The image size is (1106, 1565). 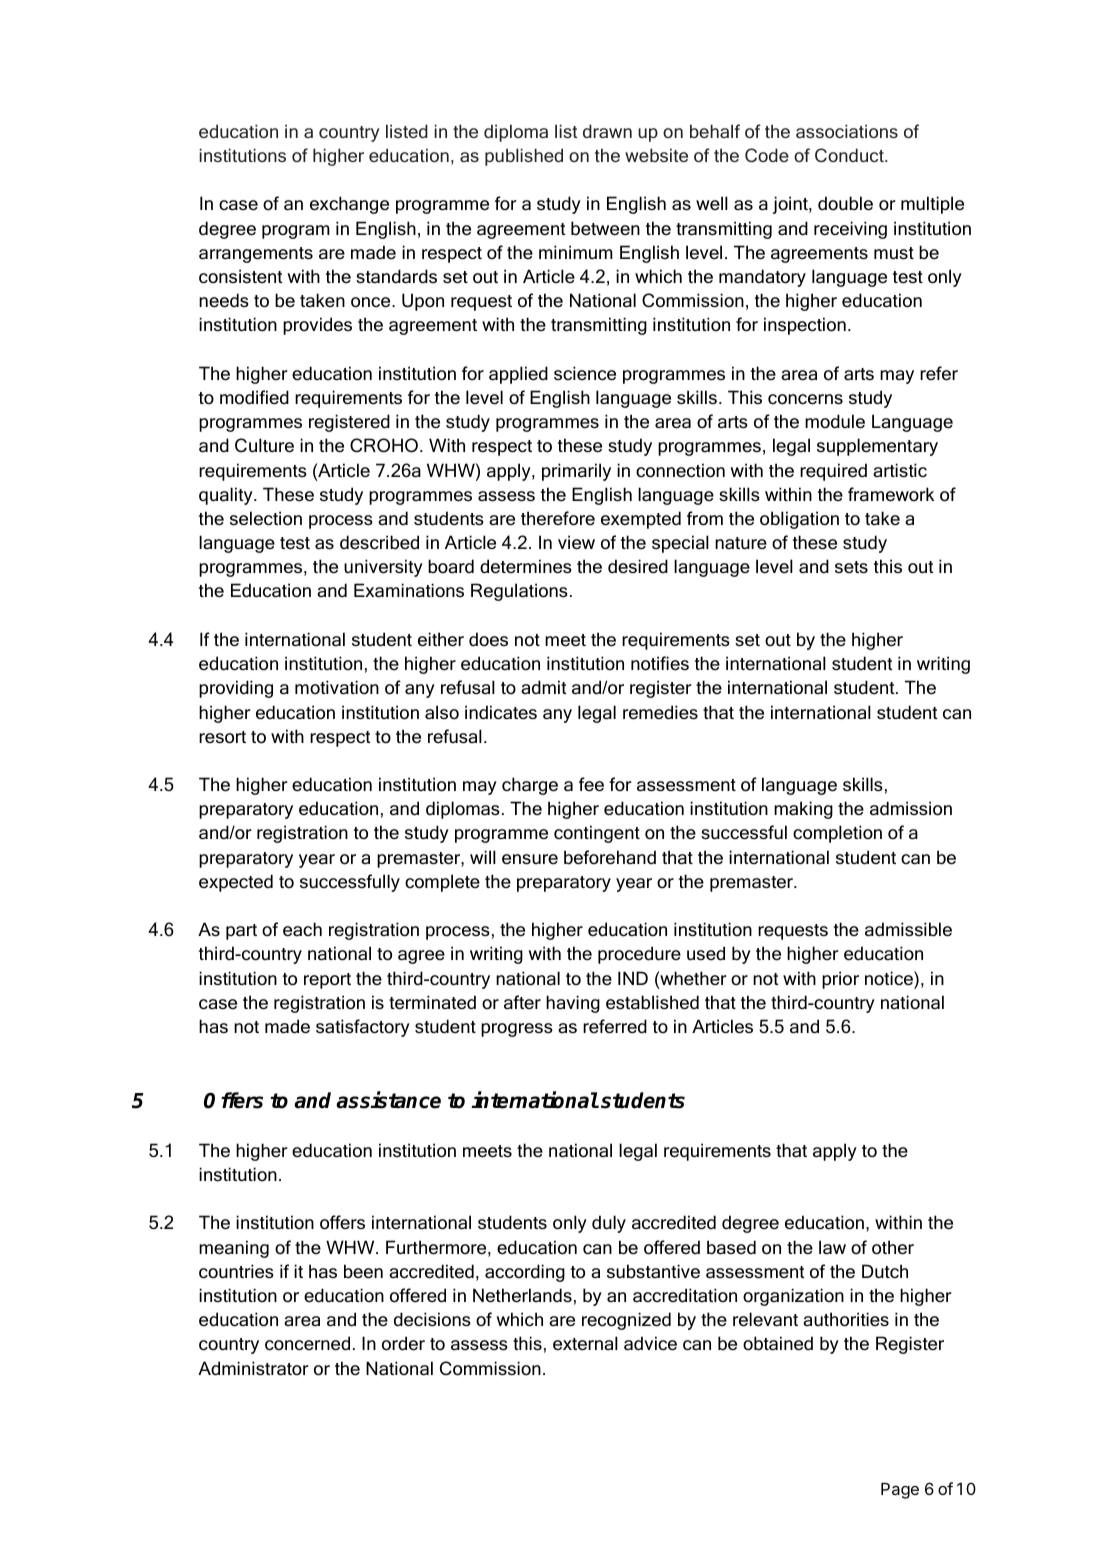 What do you see at coordinates (840, 980) in the screenshot?
I see `prior` at bounding box center [840, 980].
